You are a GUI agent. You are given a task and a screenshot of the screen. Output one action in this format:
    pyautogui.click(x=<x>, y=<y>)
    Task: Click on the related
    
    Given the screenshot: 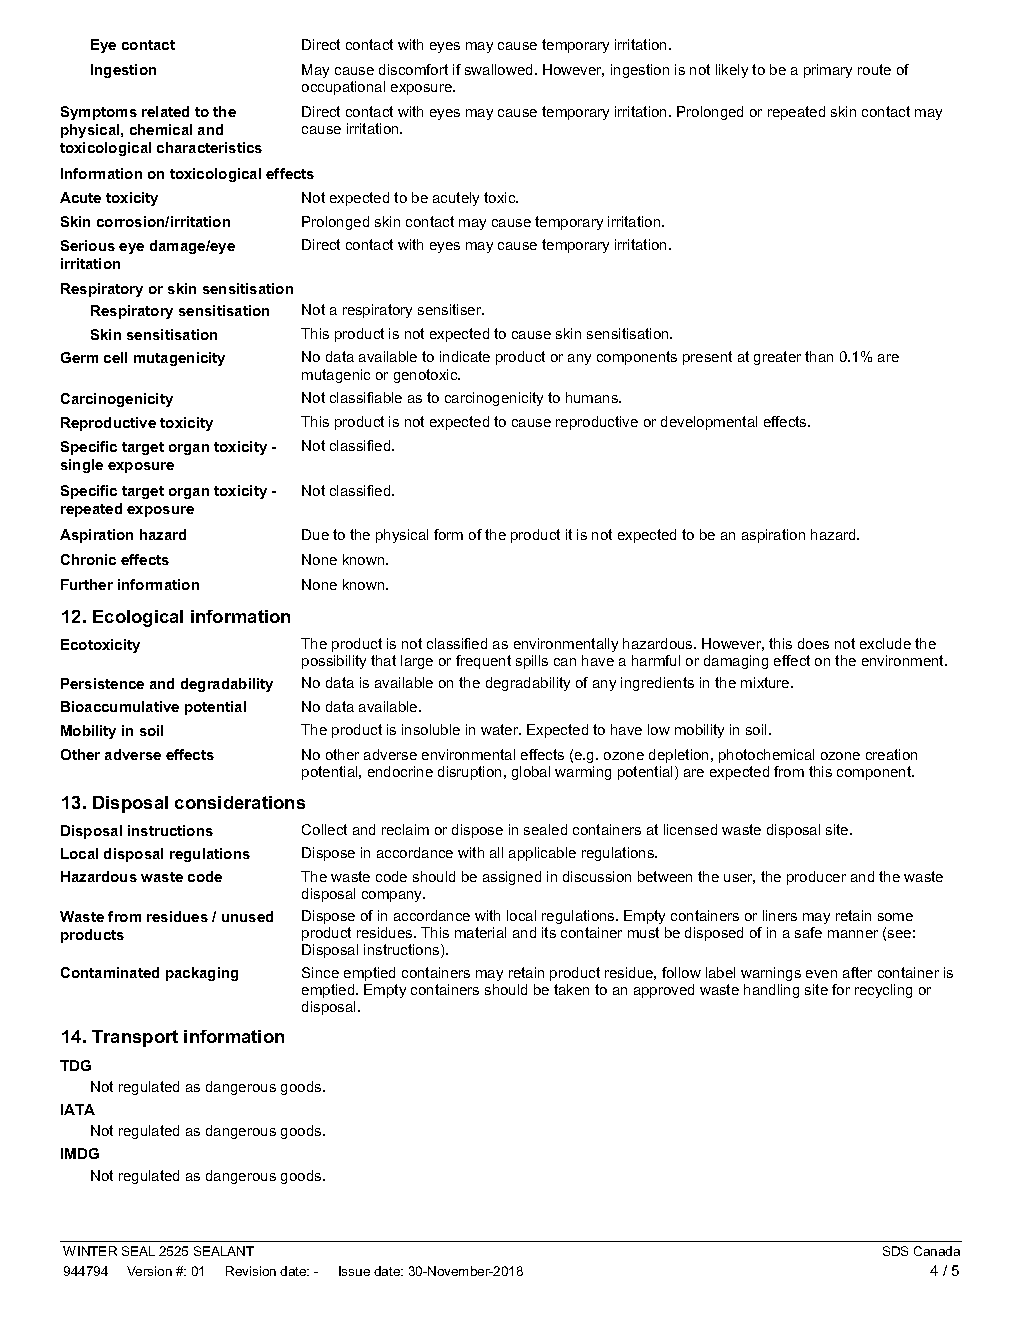 What is the action you would take?
    pyautogui.click(x=165, y=111)
